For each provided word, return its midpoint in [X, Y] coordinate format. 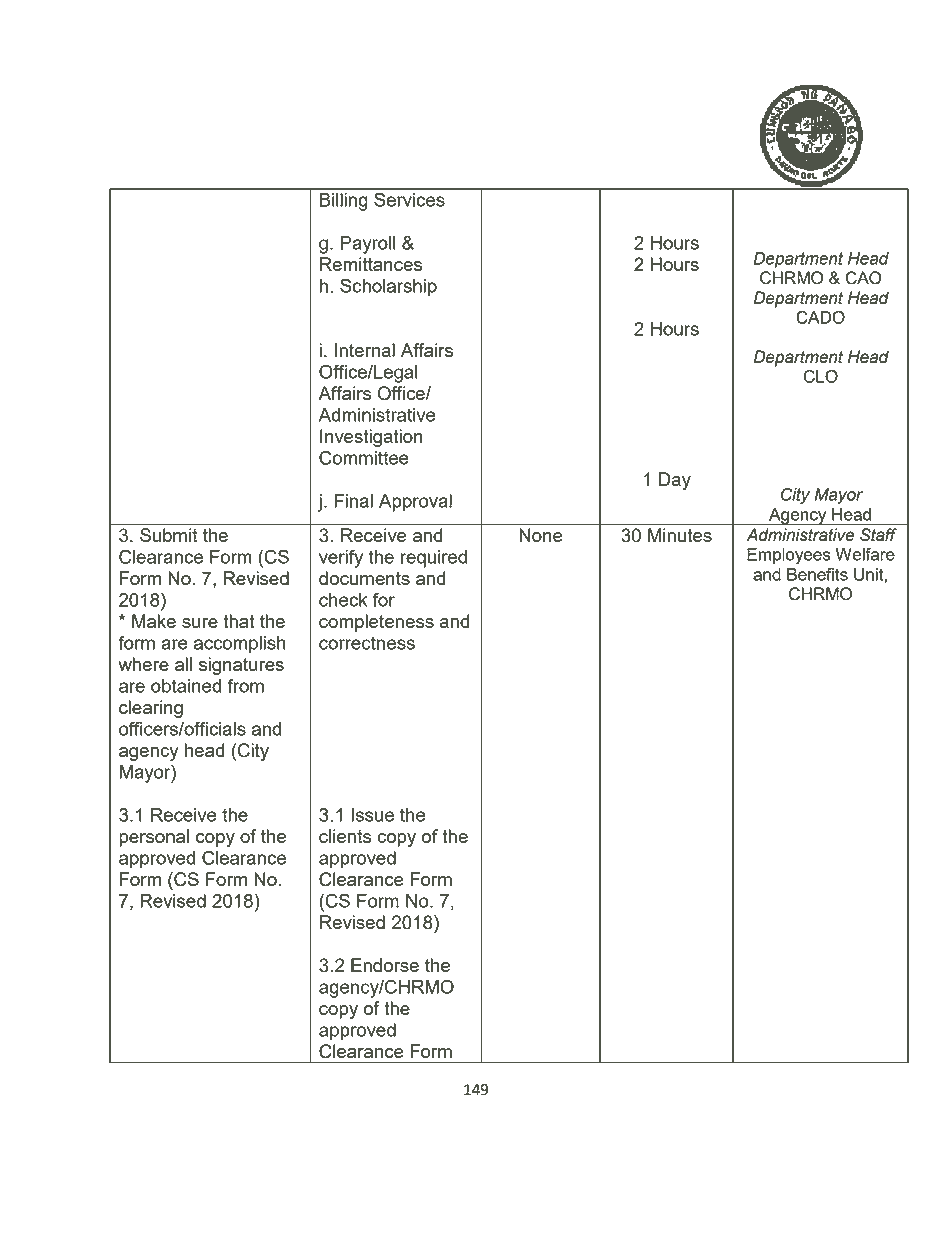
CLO [821, 376]
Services [409, 199]
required [434, 559]
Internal [365, 350]
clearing [151, 709]
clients [345, 836]
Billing [344, 202]
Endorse [385, 965]
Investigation [371, 438]
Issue [373, 815]
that [239, 621]
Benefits [817, 574]
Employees [789, 556]
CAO [863, 278]
